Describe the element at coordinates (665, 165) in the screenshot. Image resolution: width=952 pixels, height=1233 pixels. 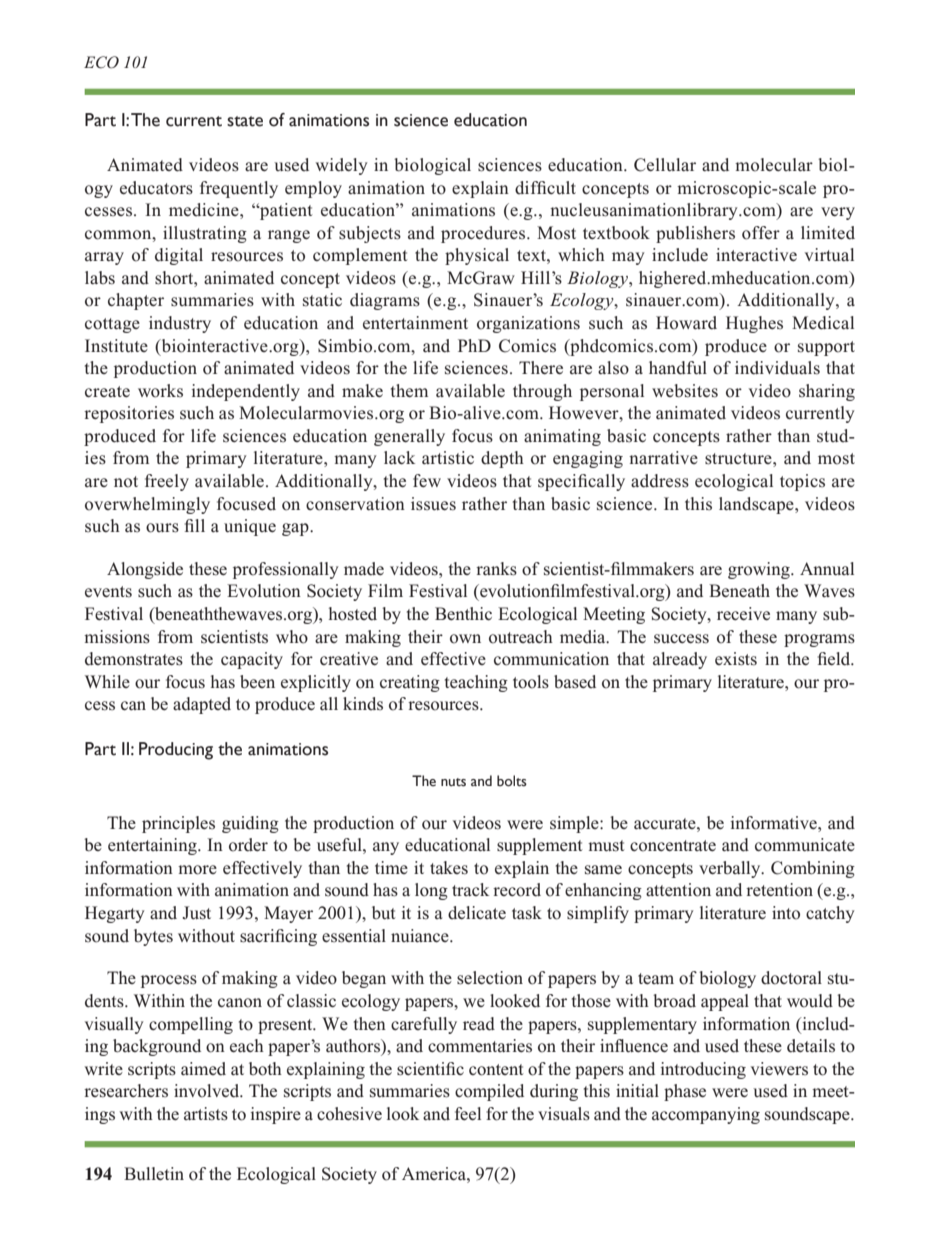
I see `Cellular` at that location.
